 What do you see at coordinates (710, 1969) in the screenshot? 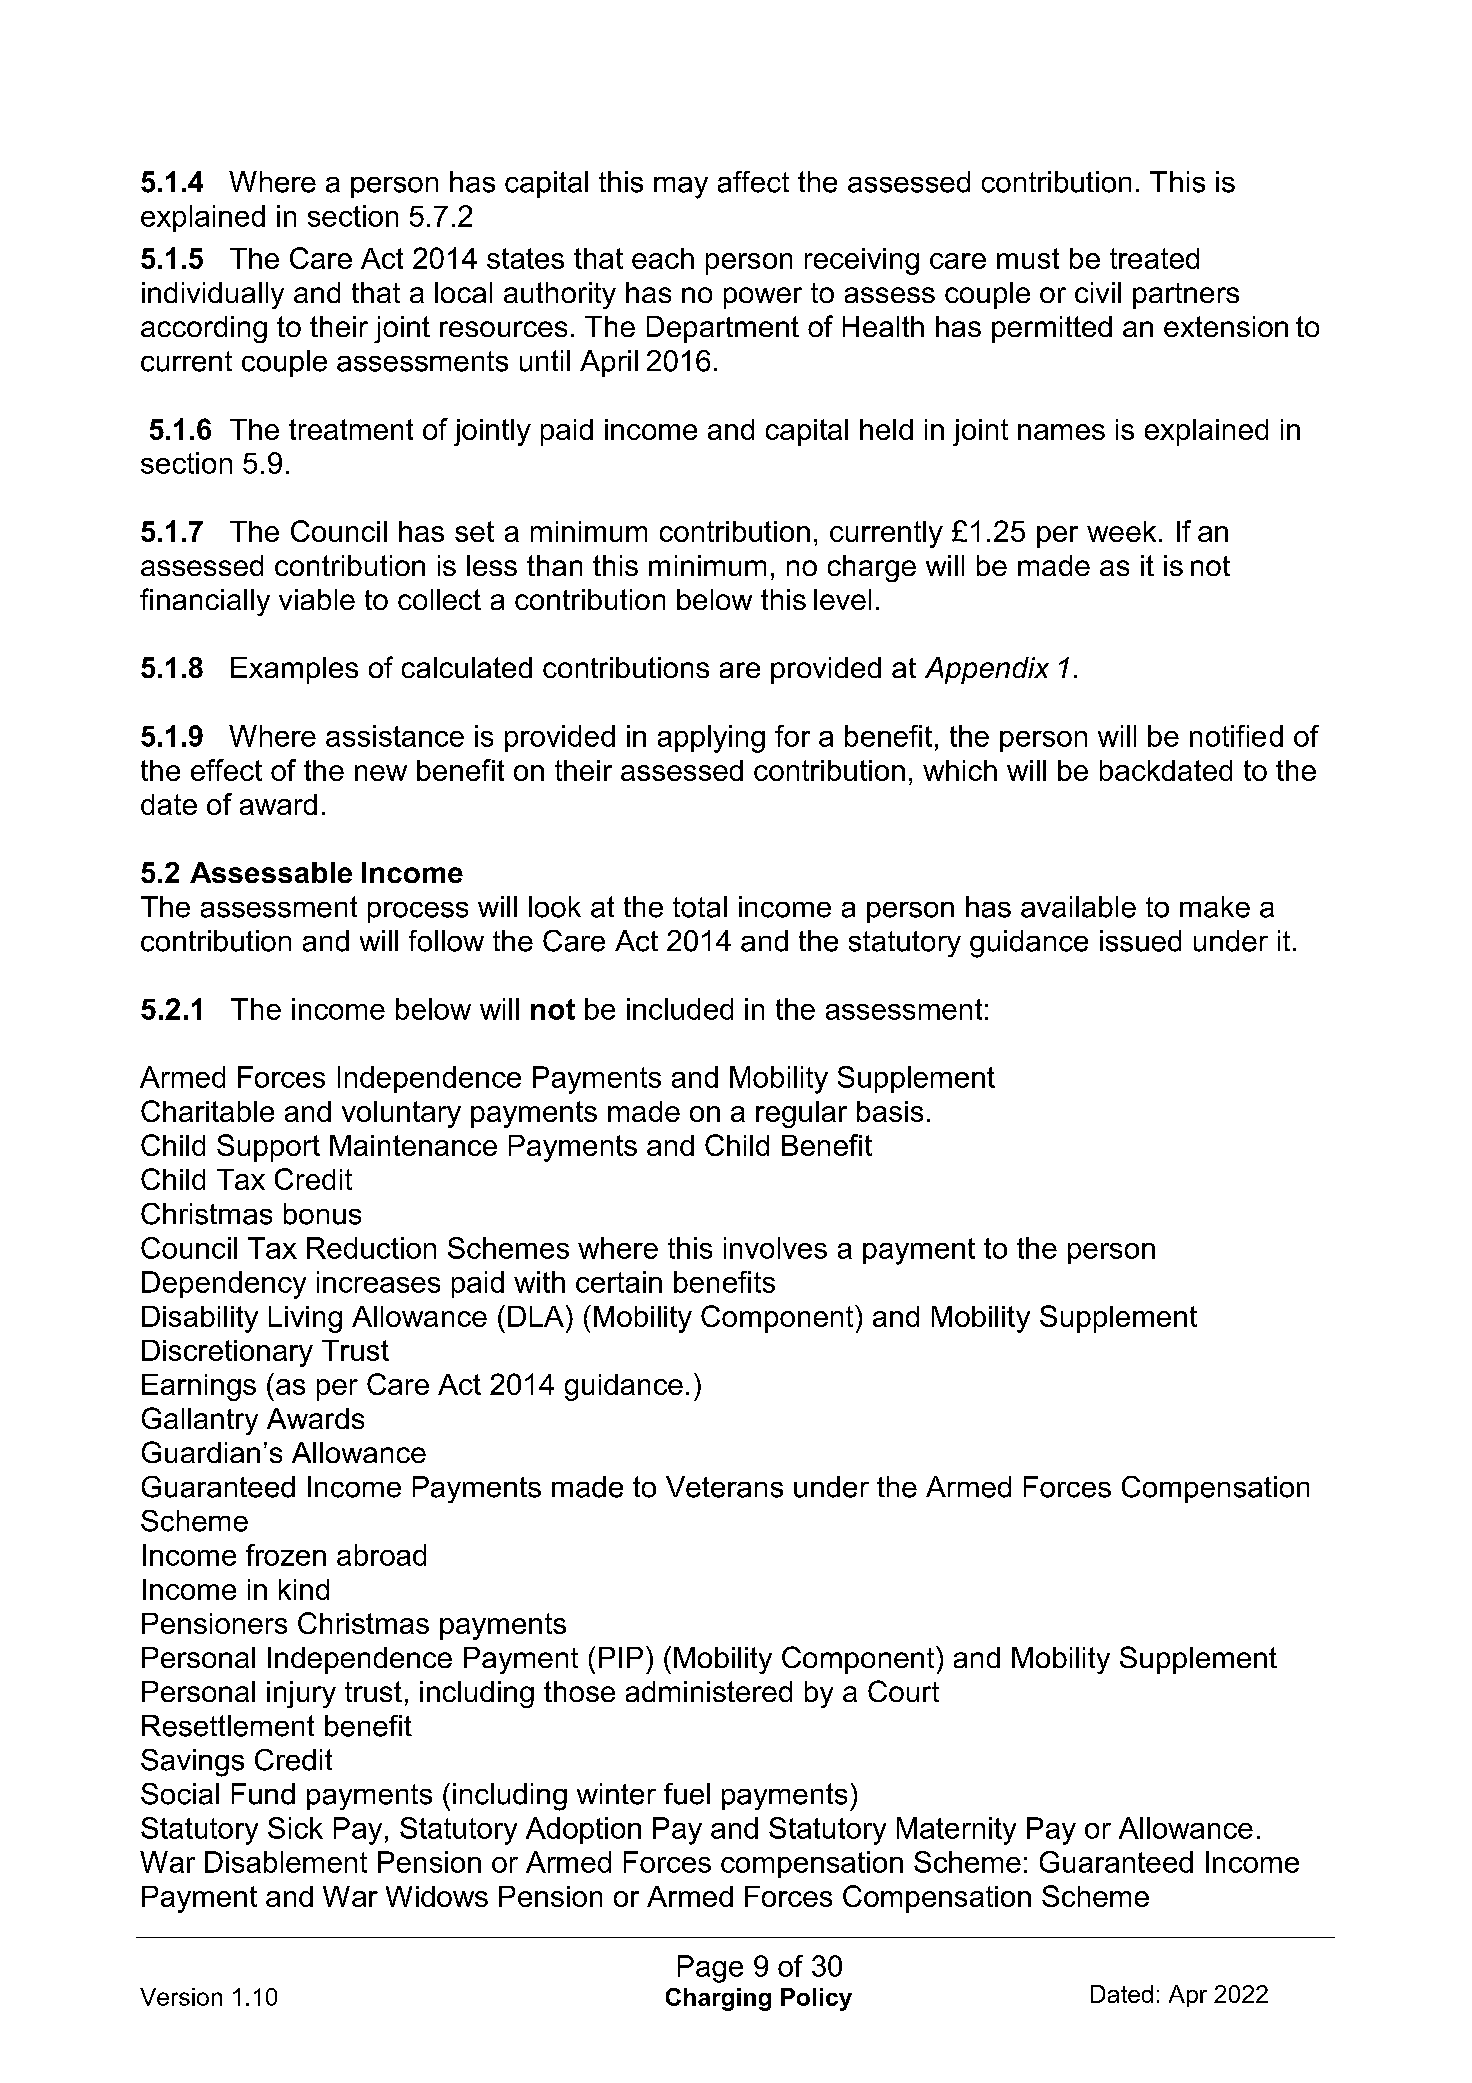
I see `Page` at bounding box center [710, 1969].
